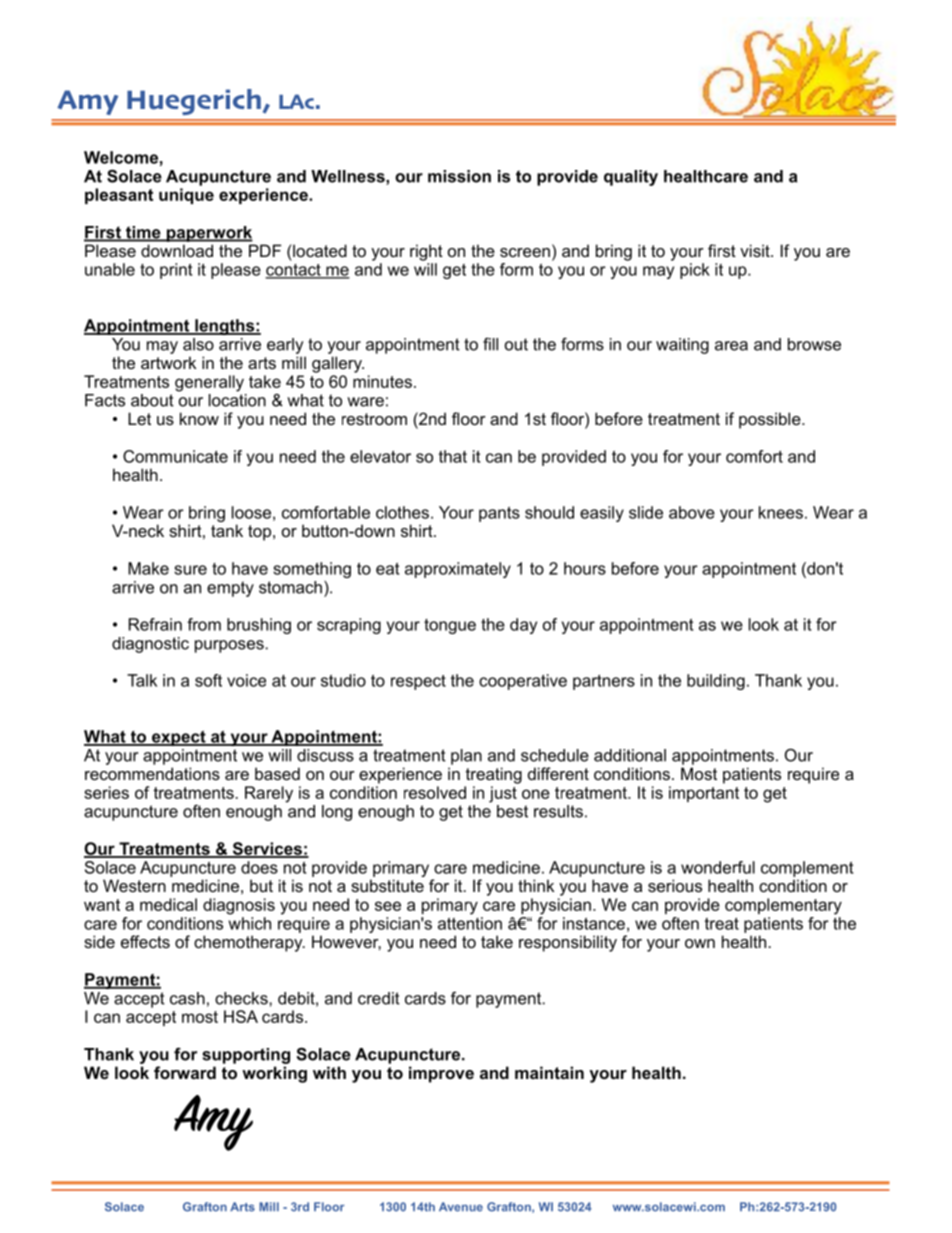 The height and width of the screenshot is (1233, 952). I want to click on Avenue, so click(461, 1207).
